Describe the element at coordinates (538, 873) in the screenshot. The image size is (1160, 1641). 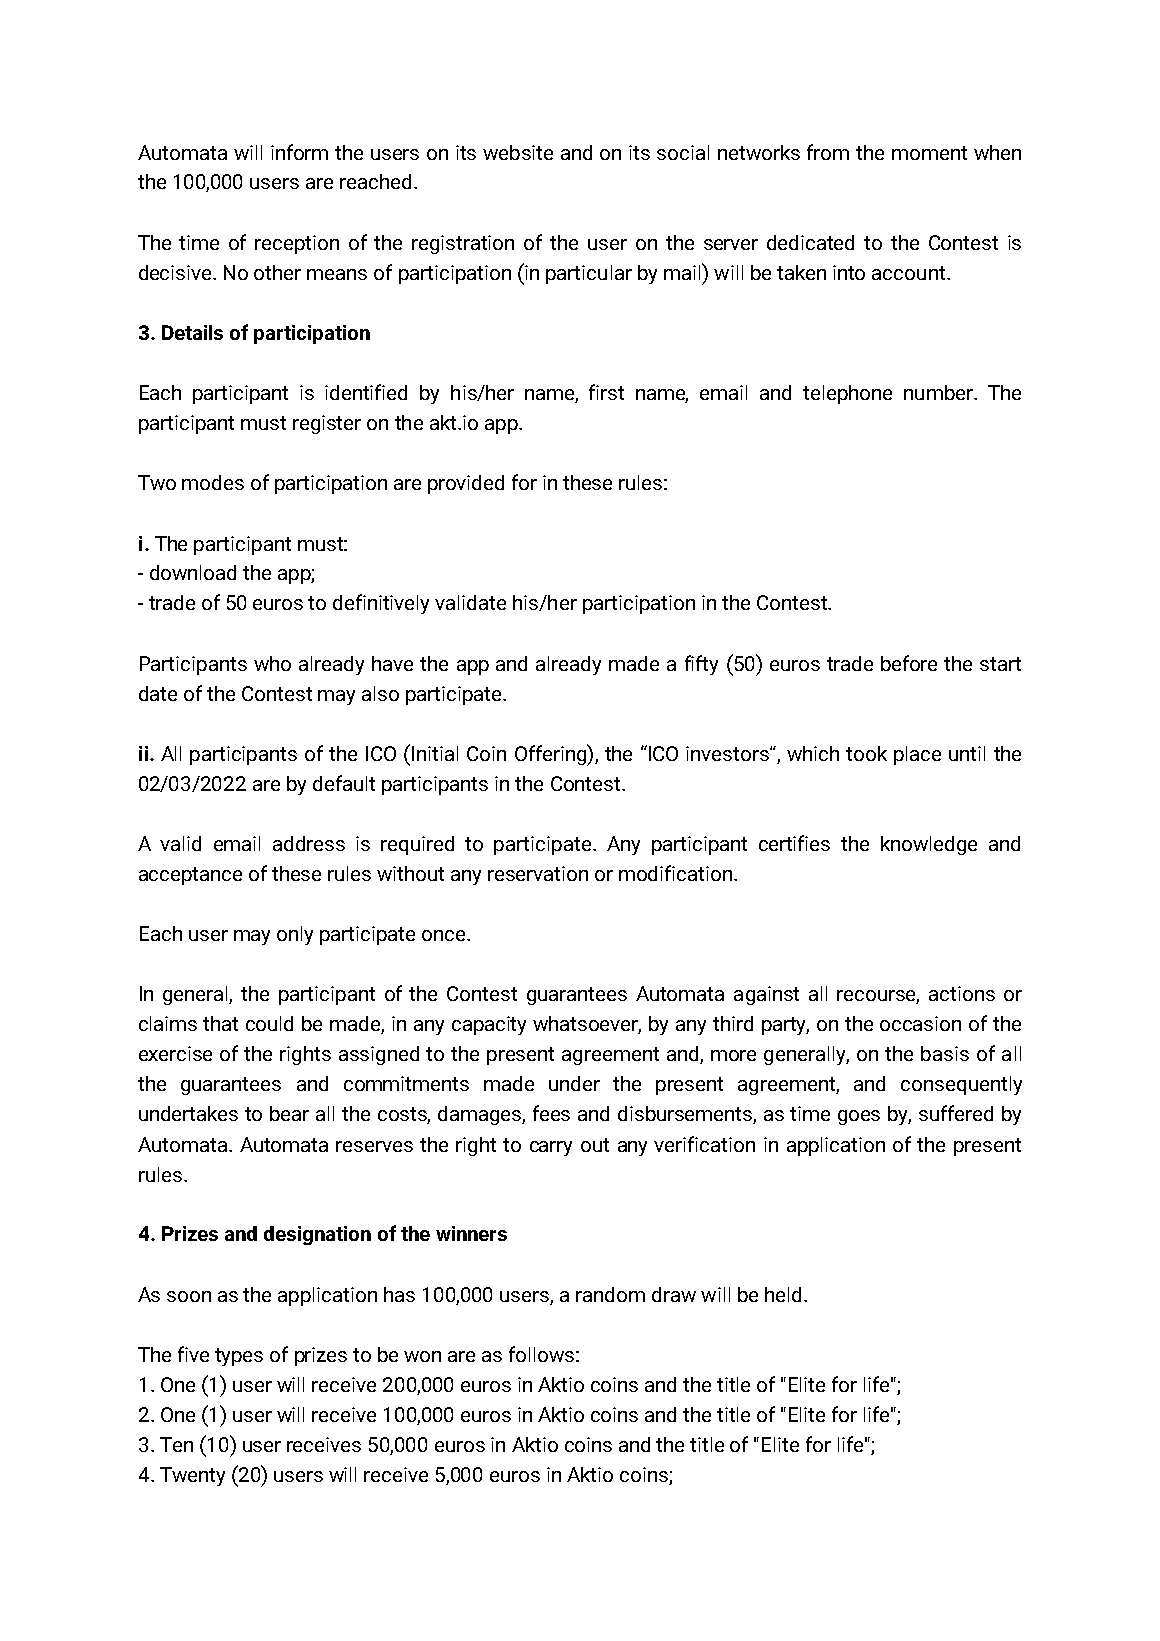
I see `reservation` at that location.
